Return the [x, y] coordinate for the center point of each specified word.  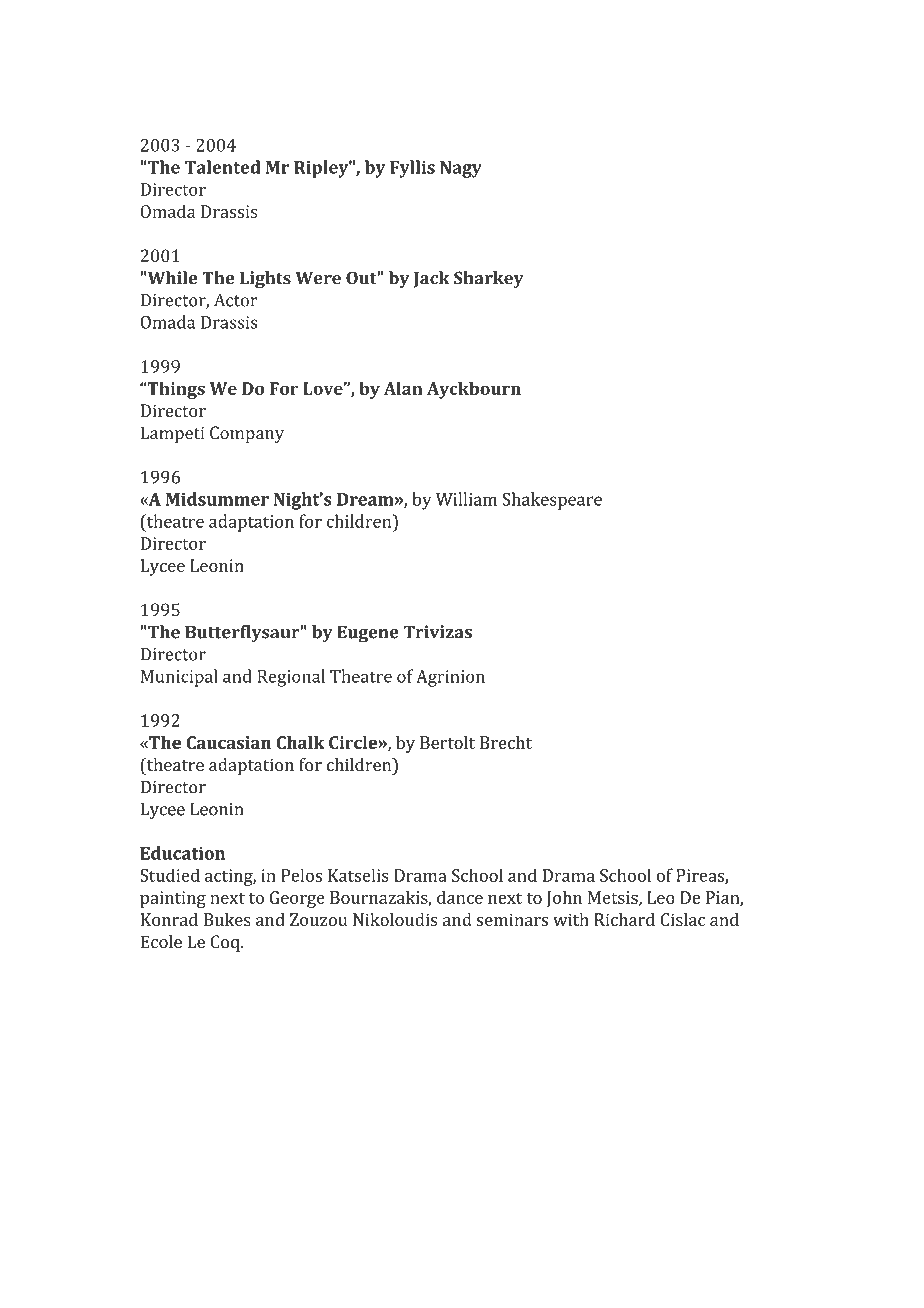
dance [460, 897]
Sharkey [489, 279]
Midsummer [217, 499]
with [571, 919]
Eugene [368, 634]
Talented [223, 167]
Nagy [461, 169]
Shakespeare [552, 501]
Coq [226, 943]
